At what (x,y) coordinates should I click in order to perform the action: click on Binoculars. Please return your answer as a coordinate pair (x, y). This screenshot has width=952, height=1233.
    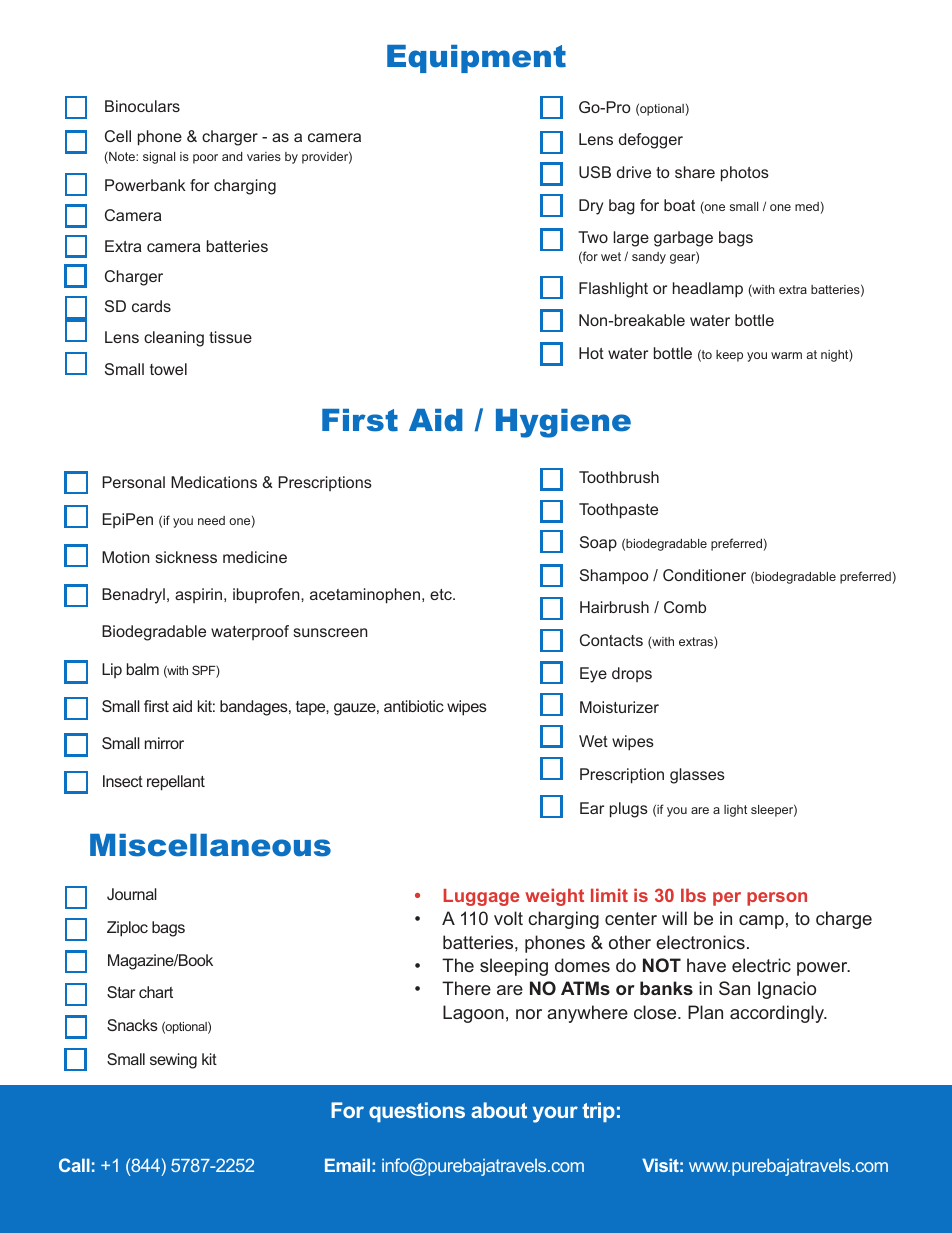
    Looking at the image, I should click on (142, 106).
